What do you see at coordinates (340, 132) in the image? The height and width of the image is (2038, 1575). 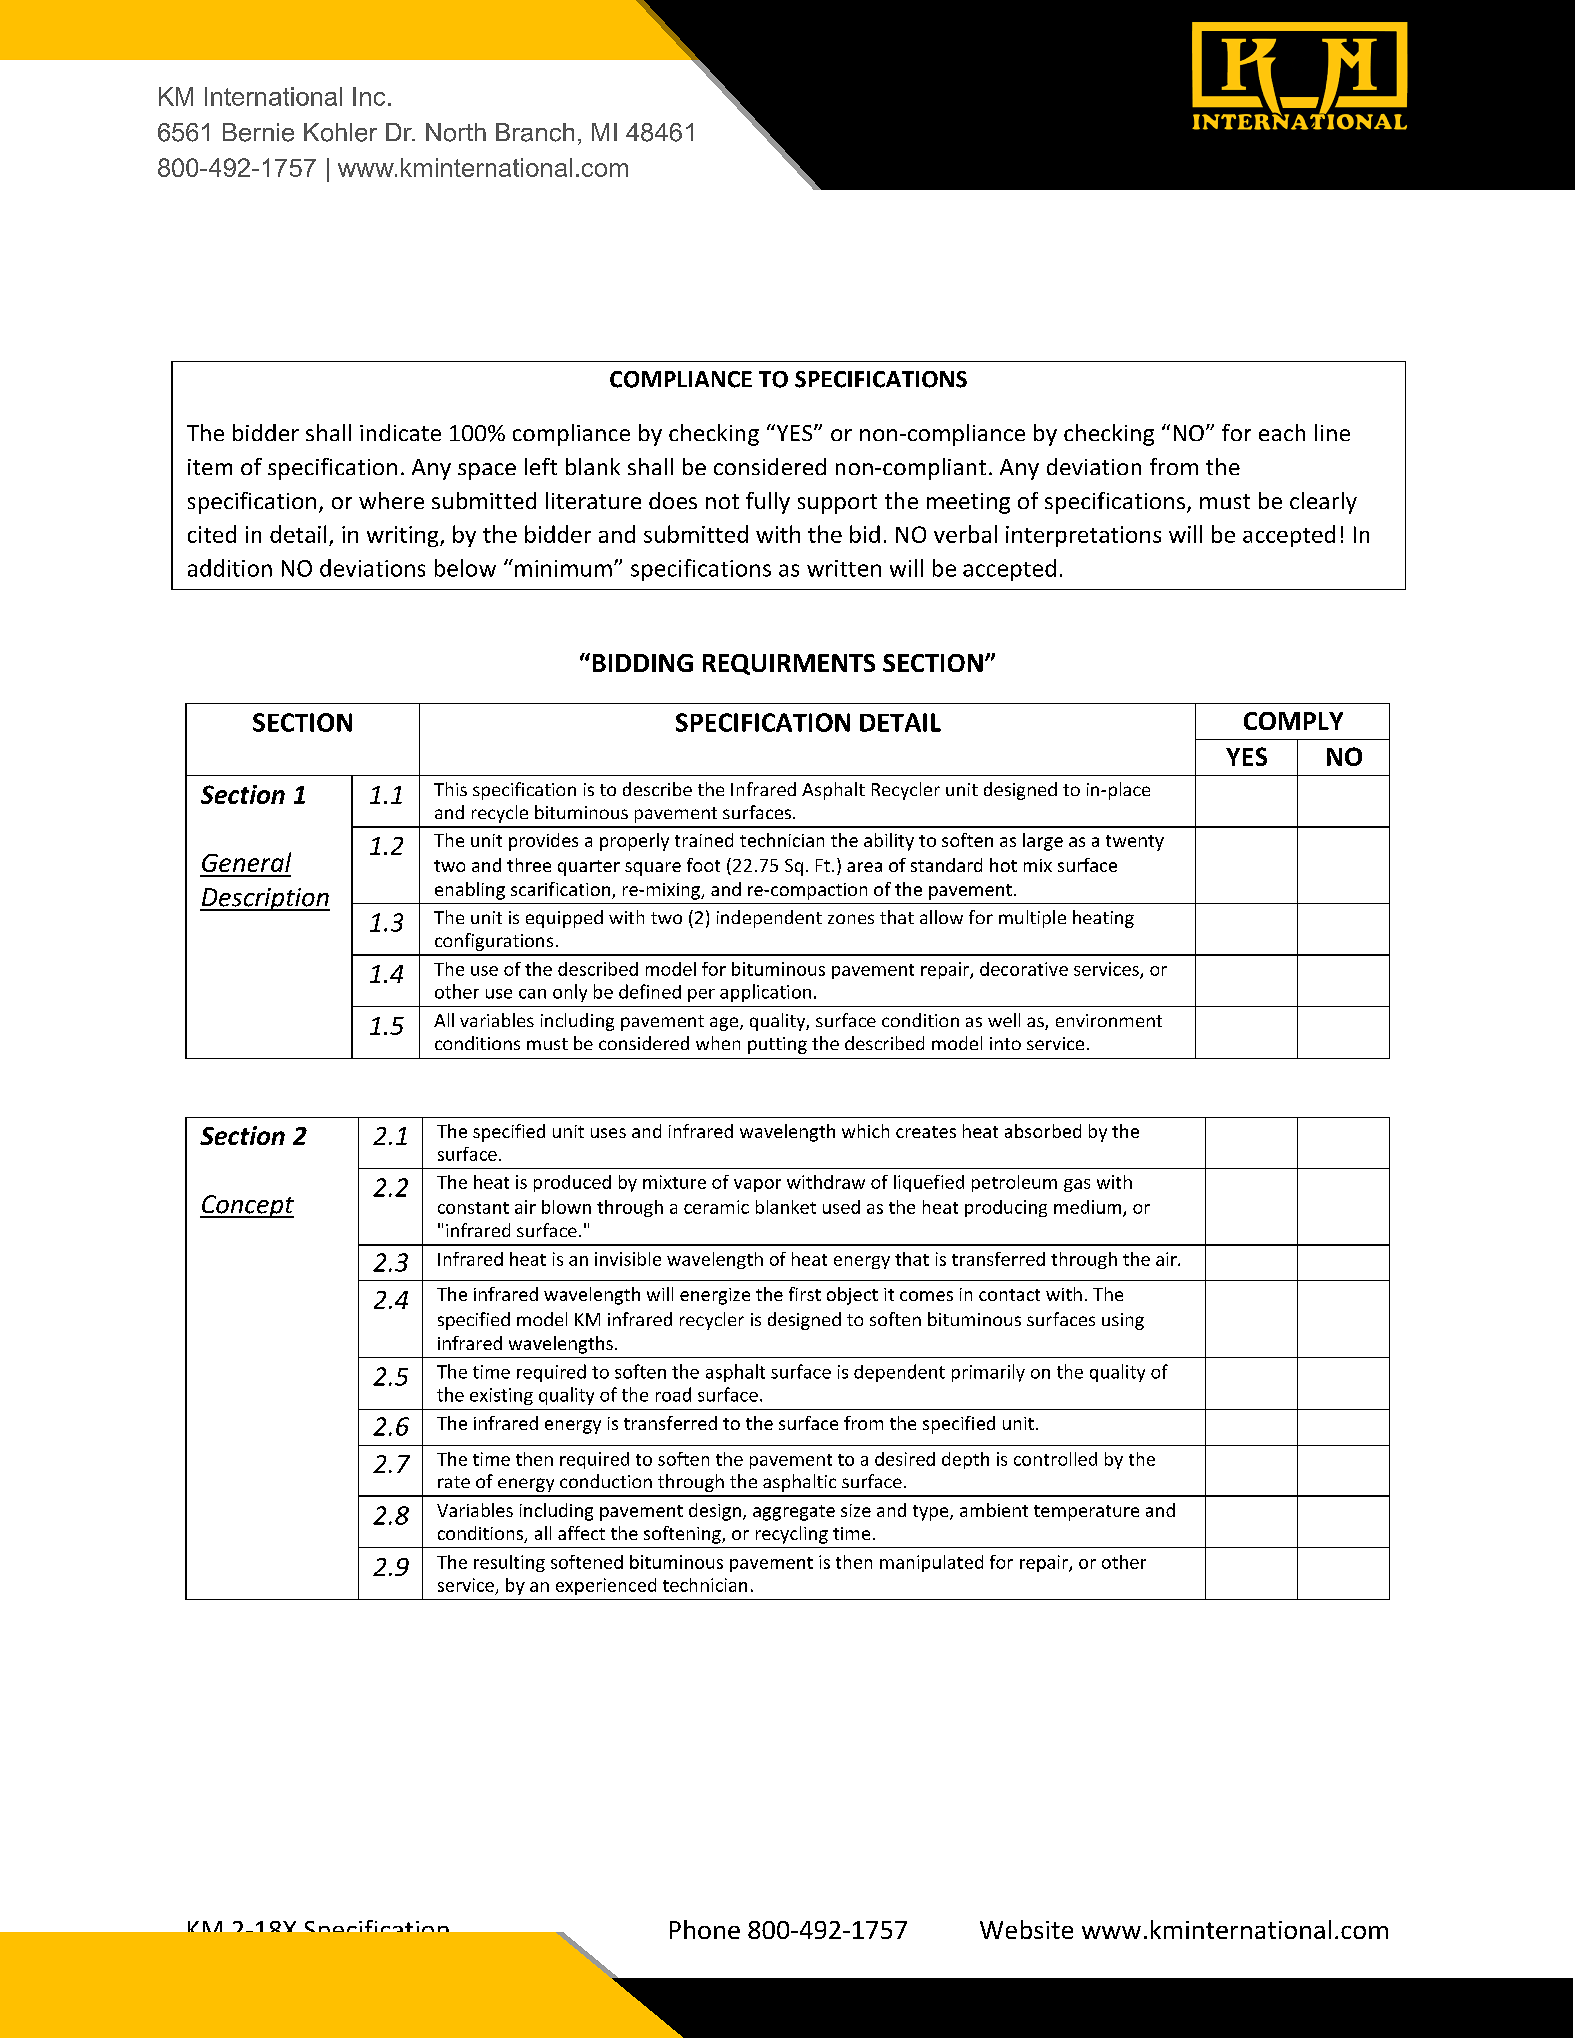 I see `Kohler` at bounding box center [340, 132].
